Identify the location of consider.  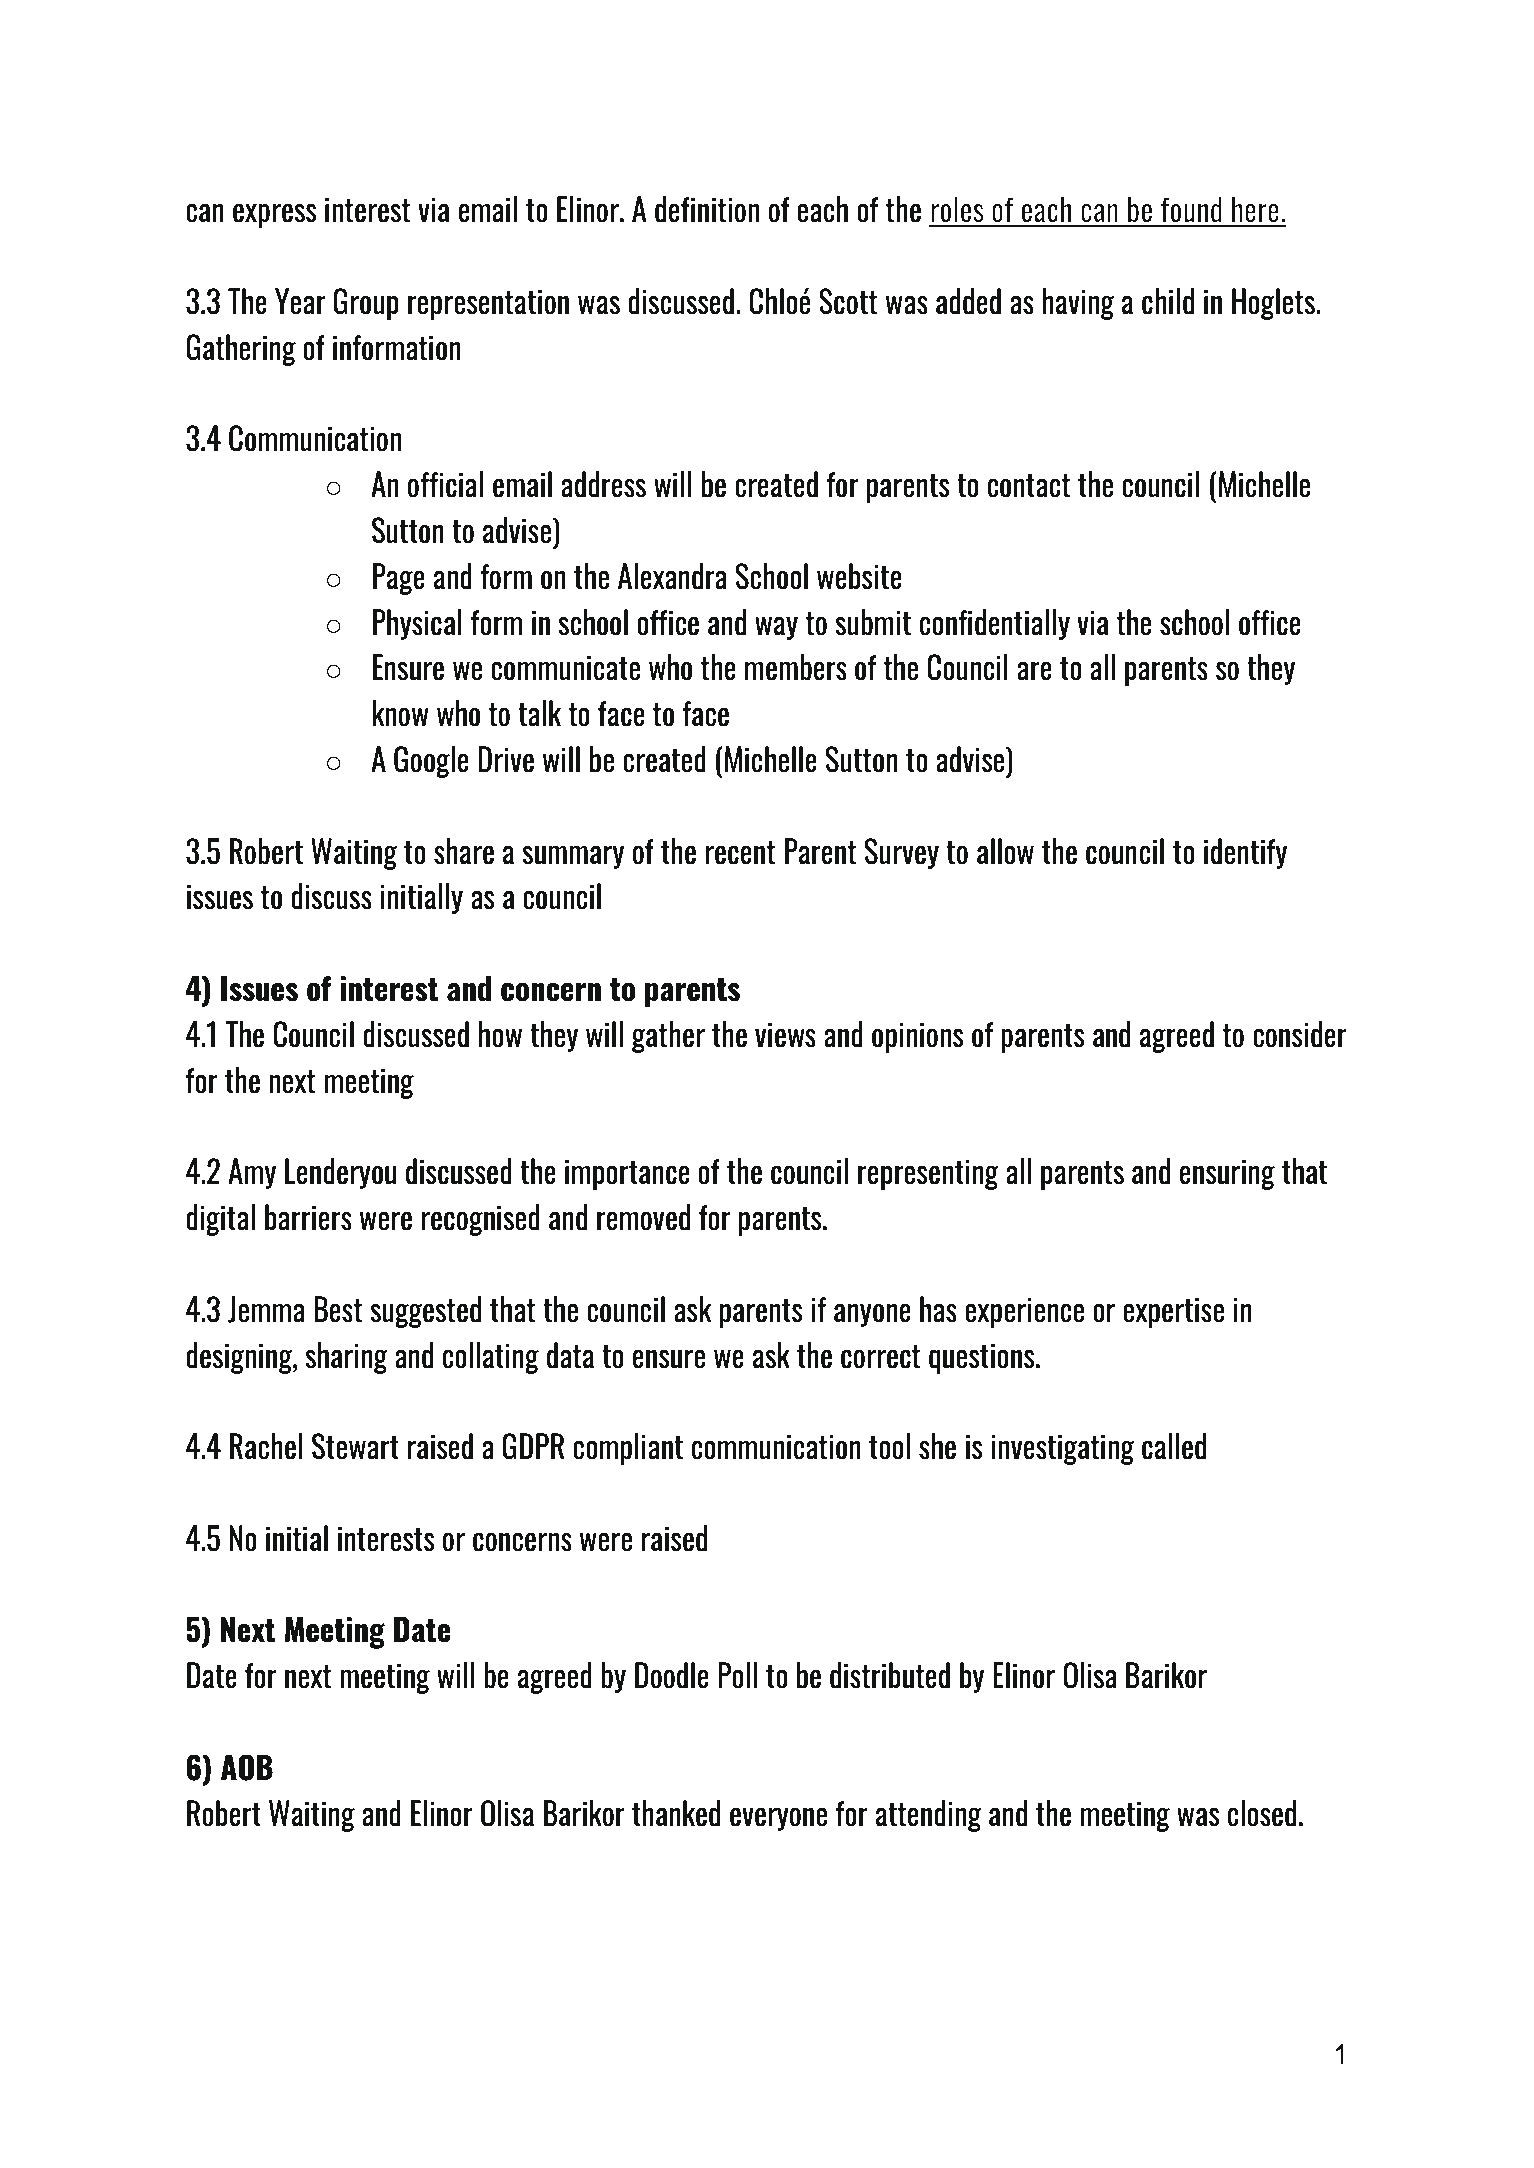
(1300, 1034).
